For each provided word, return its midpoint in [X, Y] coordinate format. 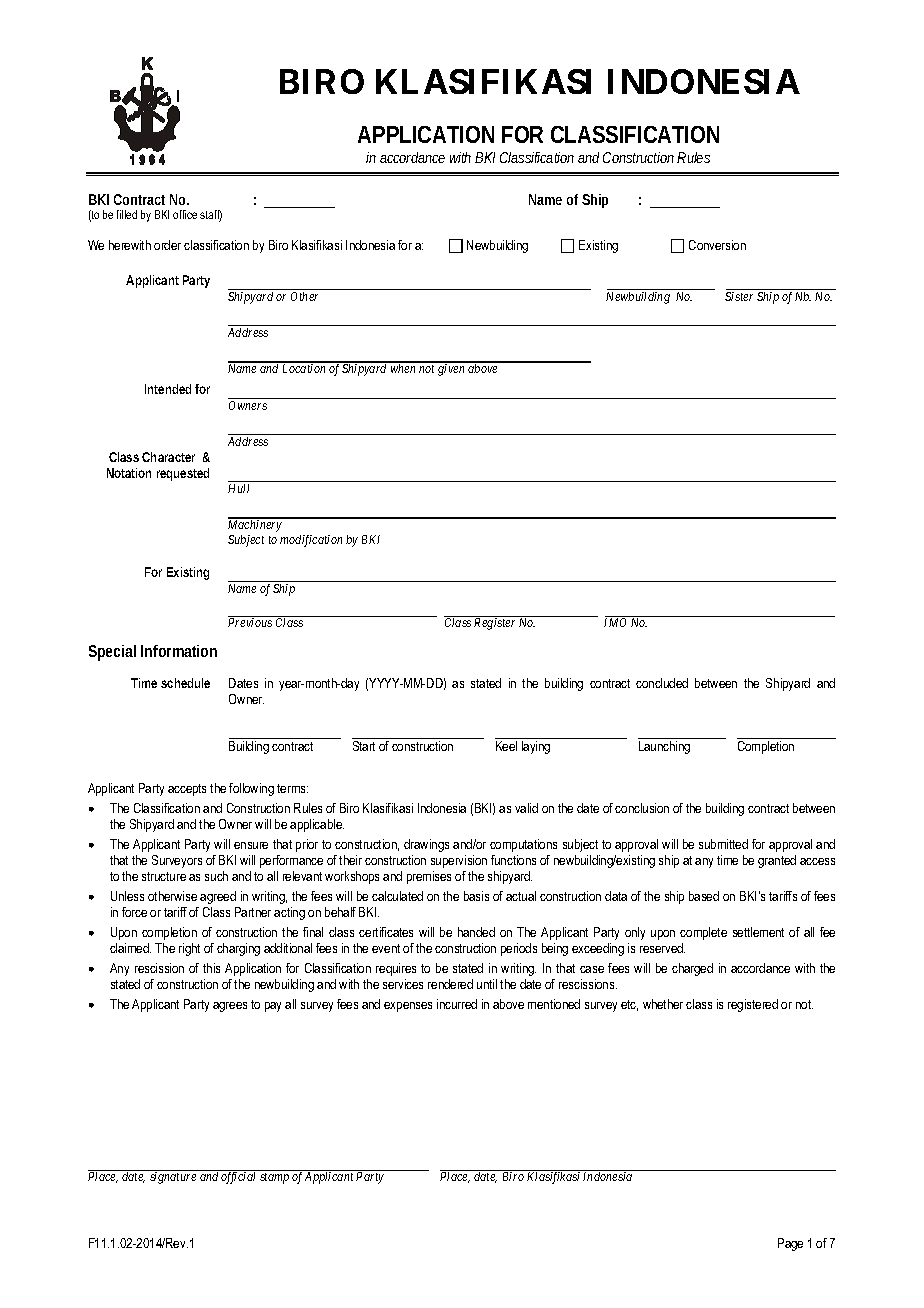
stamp [274, 1178]
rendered [450, 984]
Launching [664, 747]
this [211, 968]
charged [692, 969]
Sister [739, 296]
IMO [615, 622]
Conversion [717, 245]
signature [173, 1178]
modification [311, 541]
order [167, 245]
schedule [185, 683]
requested [183, 474]
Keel [506, 746]
